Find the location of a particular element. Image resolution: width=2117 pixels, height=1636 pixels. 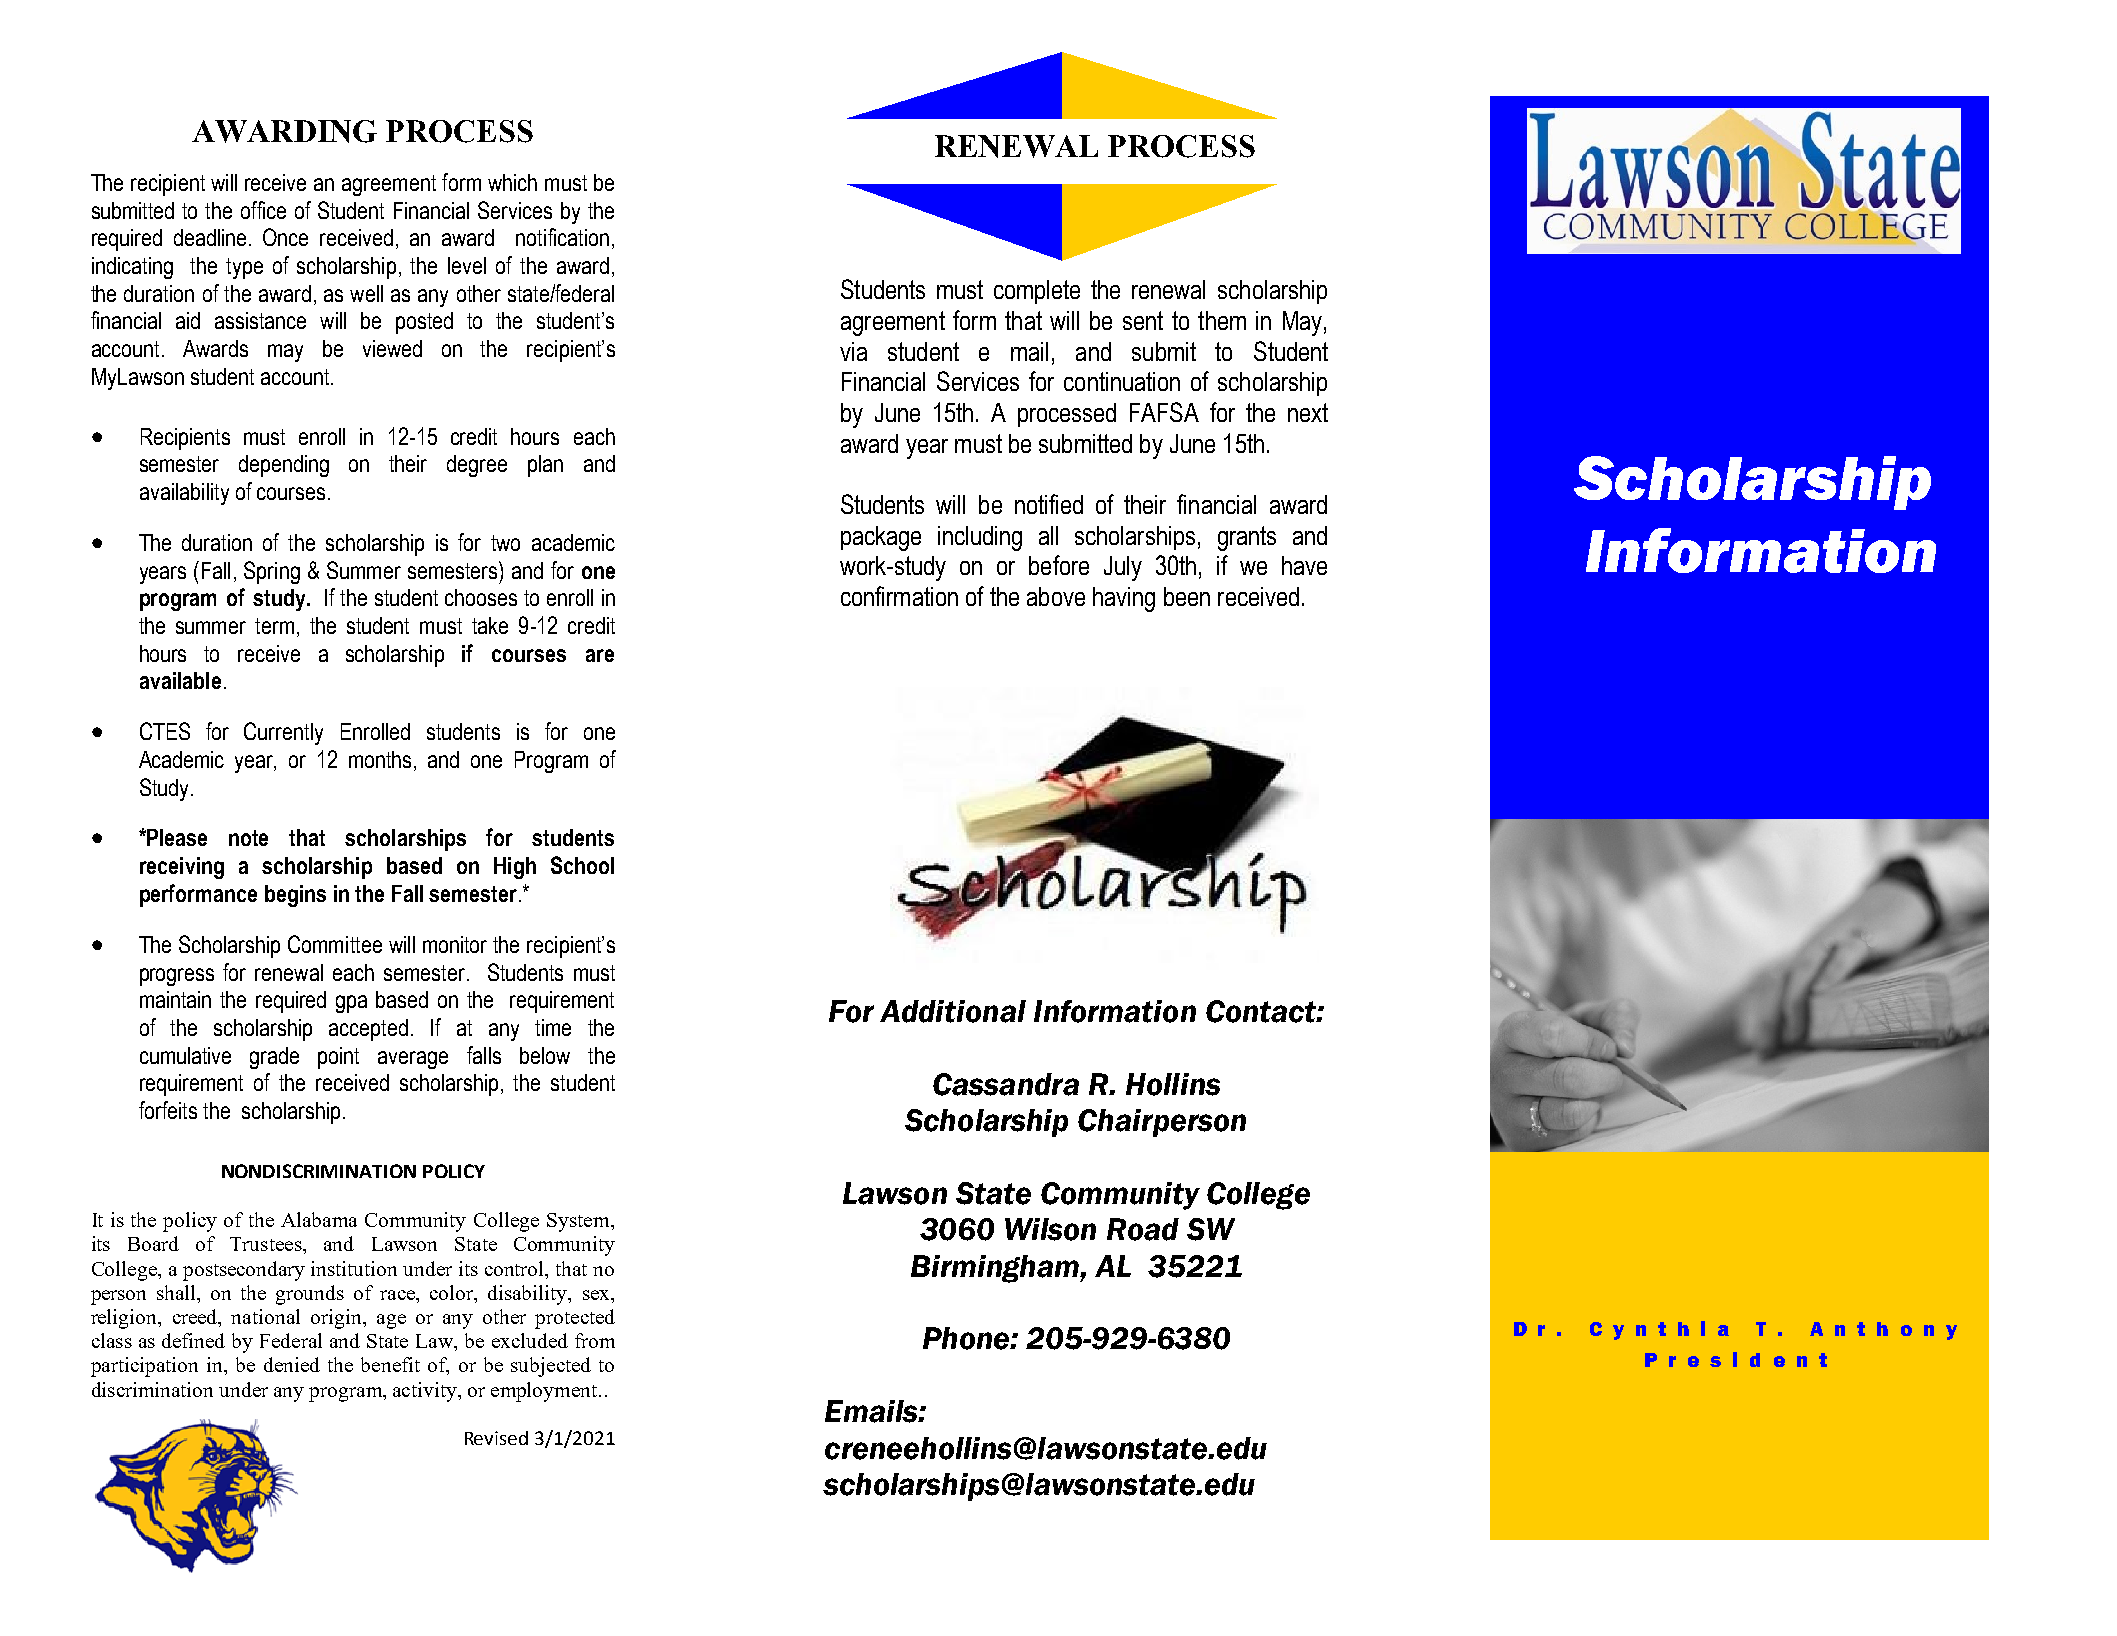

Cassandra is located at coordinates (1006, 1084).
